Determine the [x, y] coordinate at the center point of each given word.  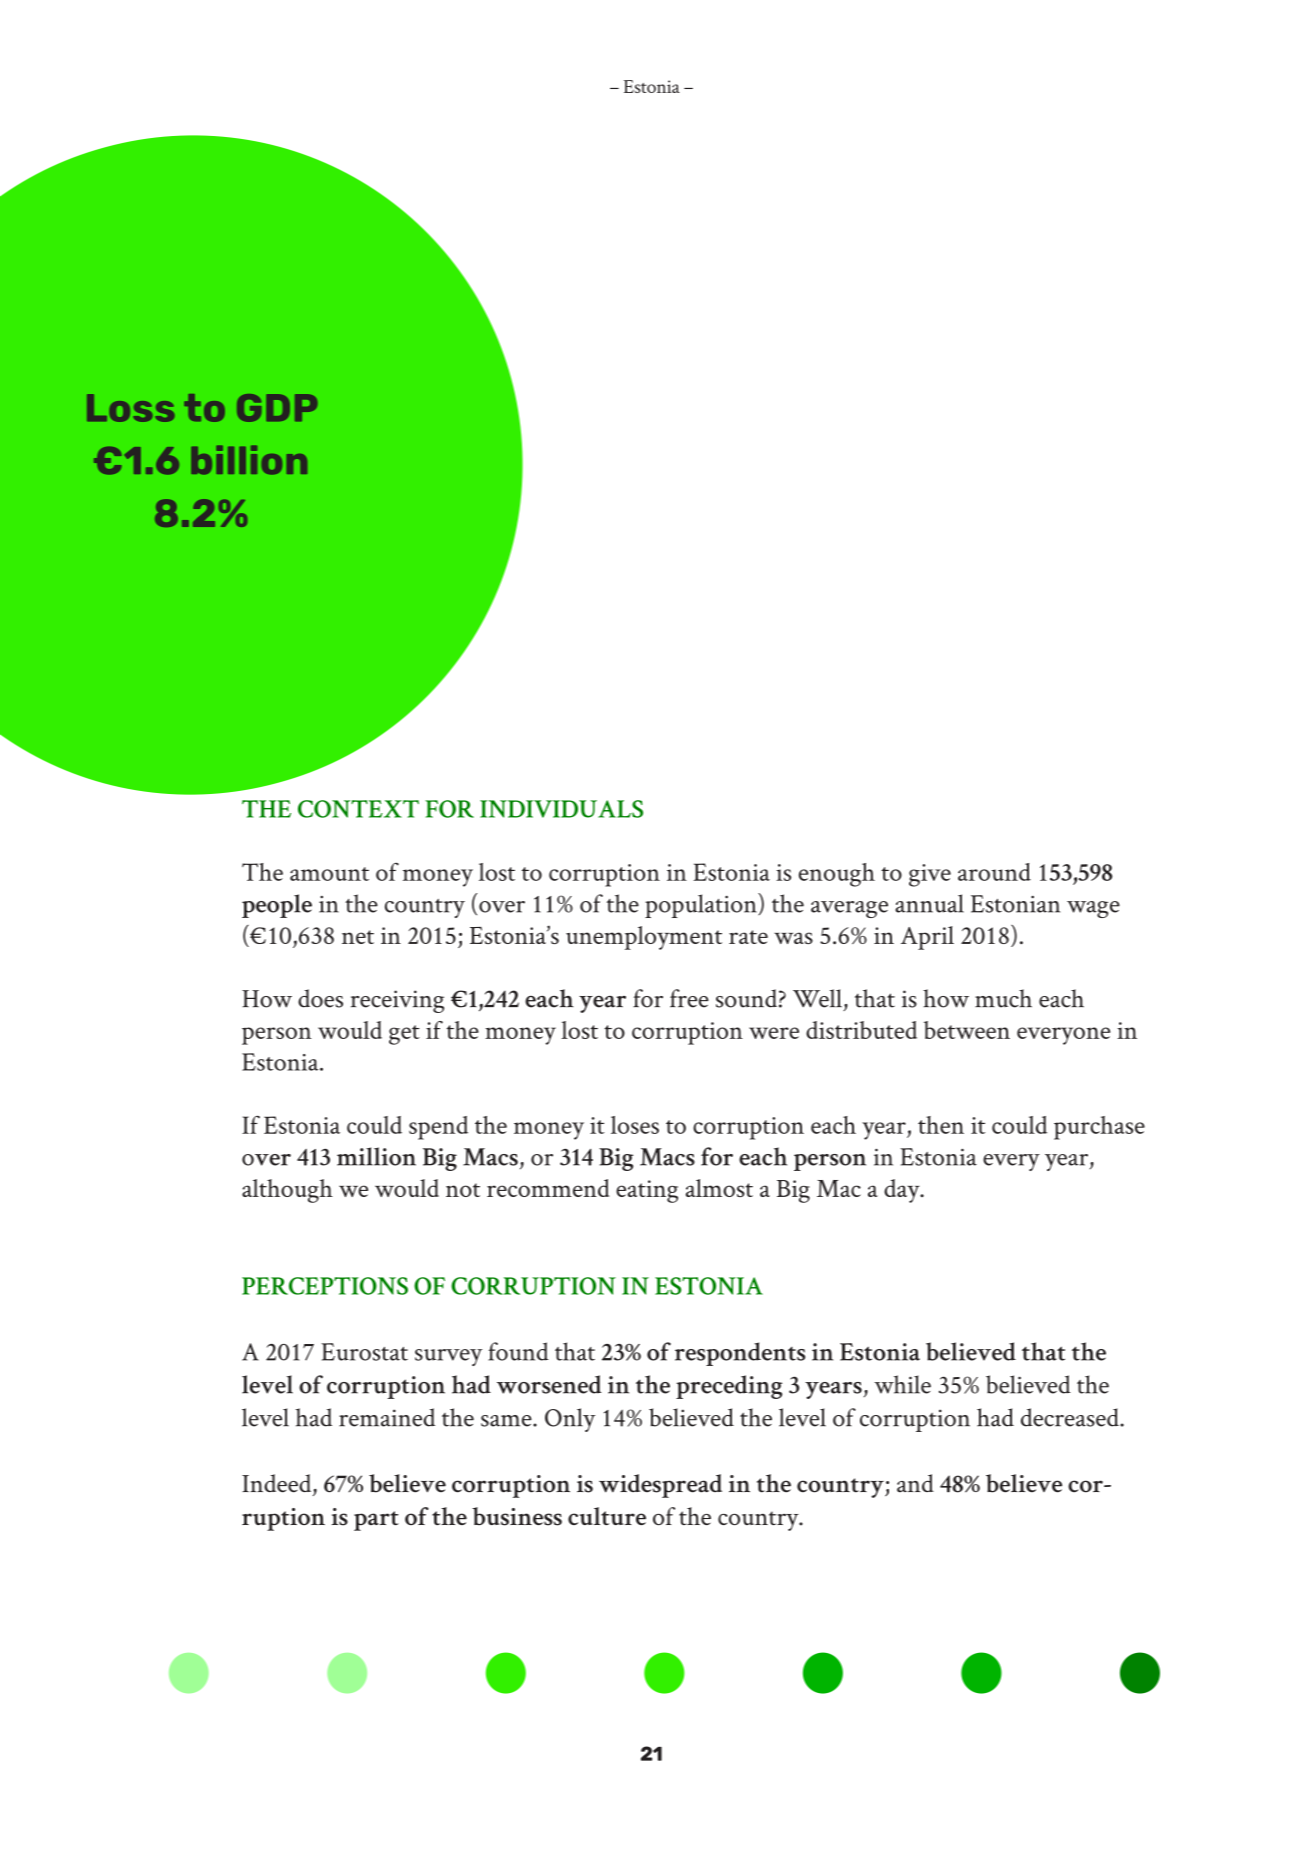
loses [635, 1125]
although [287, 1191]
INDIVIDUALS [561, 809]
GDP [277, 408]
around [994, 872]
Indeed [278, 1484]
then [941, 1125]
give [930, 875]
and [915, 1483]
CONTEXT [358, 809]
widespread [660, 1486]
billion [249, 460]
